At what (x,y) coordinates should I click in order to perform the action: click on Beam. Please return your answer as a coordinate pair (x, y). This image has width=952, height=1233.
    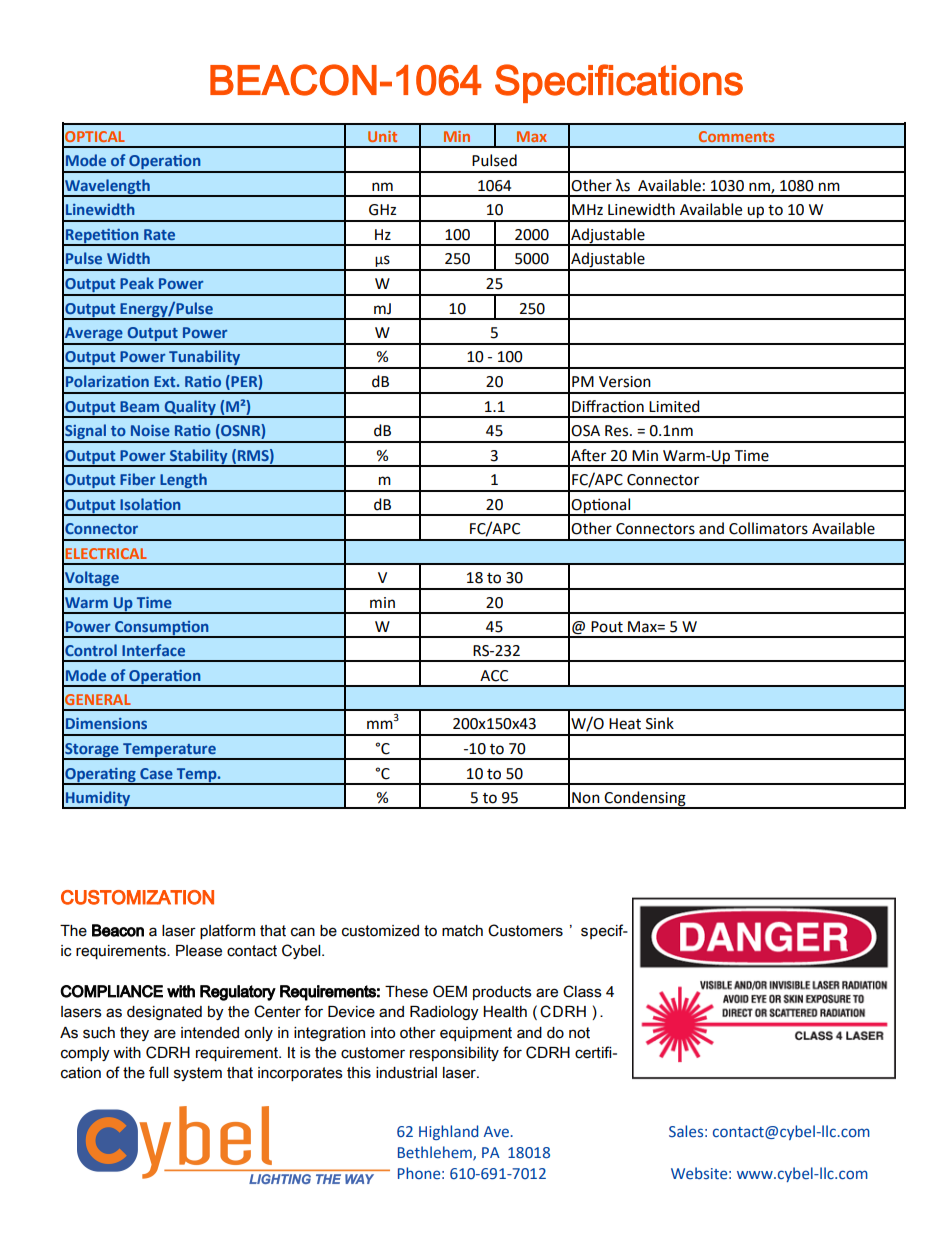
    Looking at the image, I should click on (139, 406).
